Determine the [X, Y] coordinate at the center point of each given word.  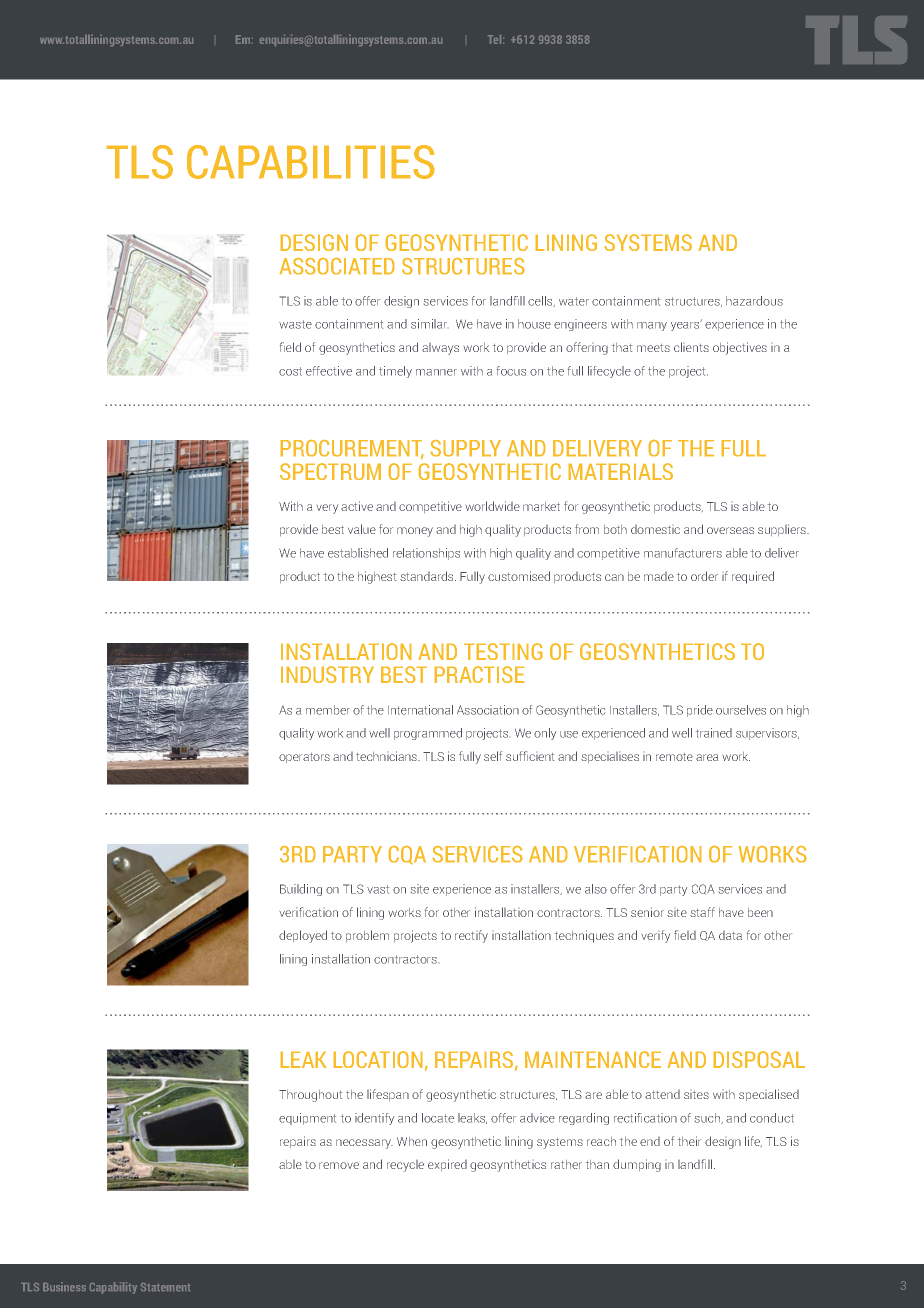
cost [290, 371]
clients [691, 347]
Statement [165, 1287]
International [420, 710]
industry [327, 674]
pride [700, 711]
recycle [405, 1166]
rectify [471, 936]
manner [436, 372]
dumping [637, 1165]
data [730, 935]
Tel [496, 39]
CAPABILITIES [310, 162]
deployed [303, 936]
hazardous [754, 301]
